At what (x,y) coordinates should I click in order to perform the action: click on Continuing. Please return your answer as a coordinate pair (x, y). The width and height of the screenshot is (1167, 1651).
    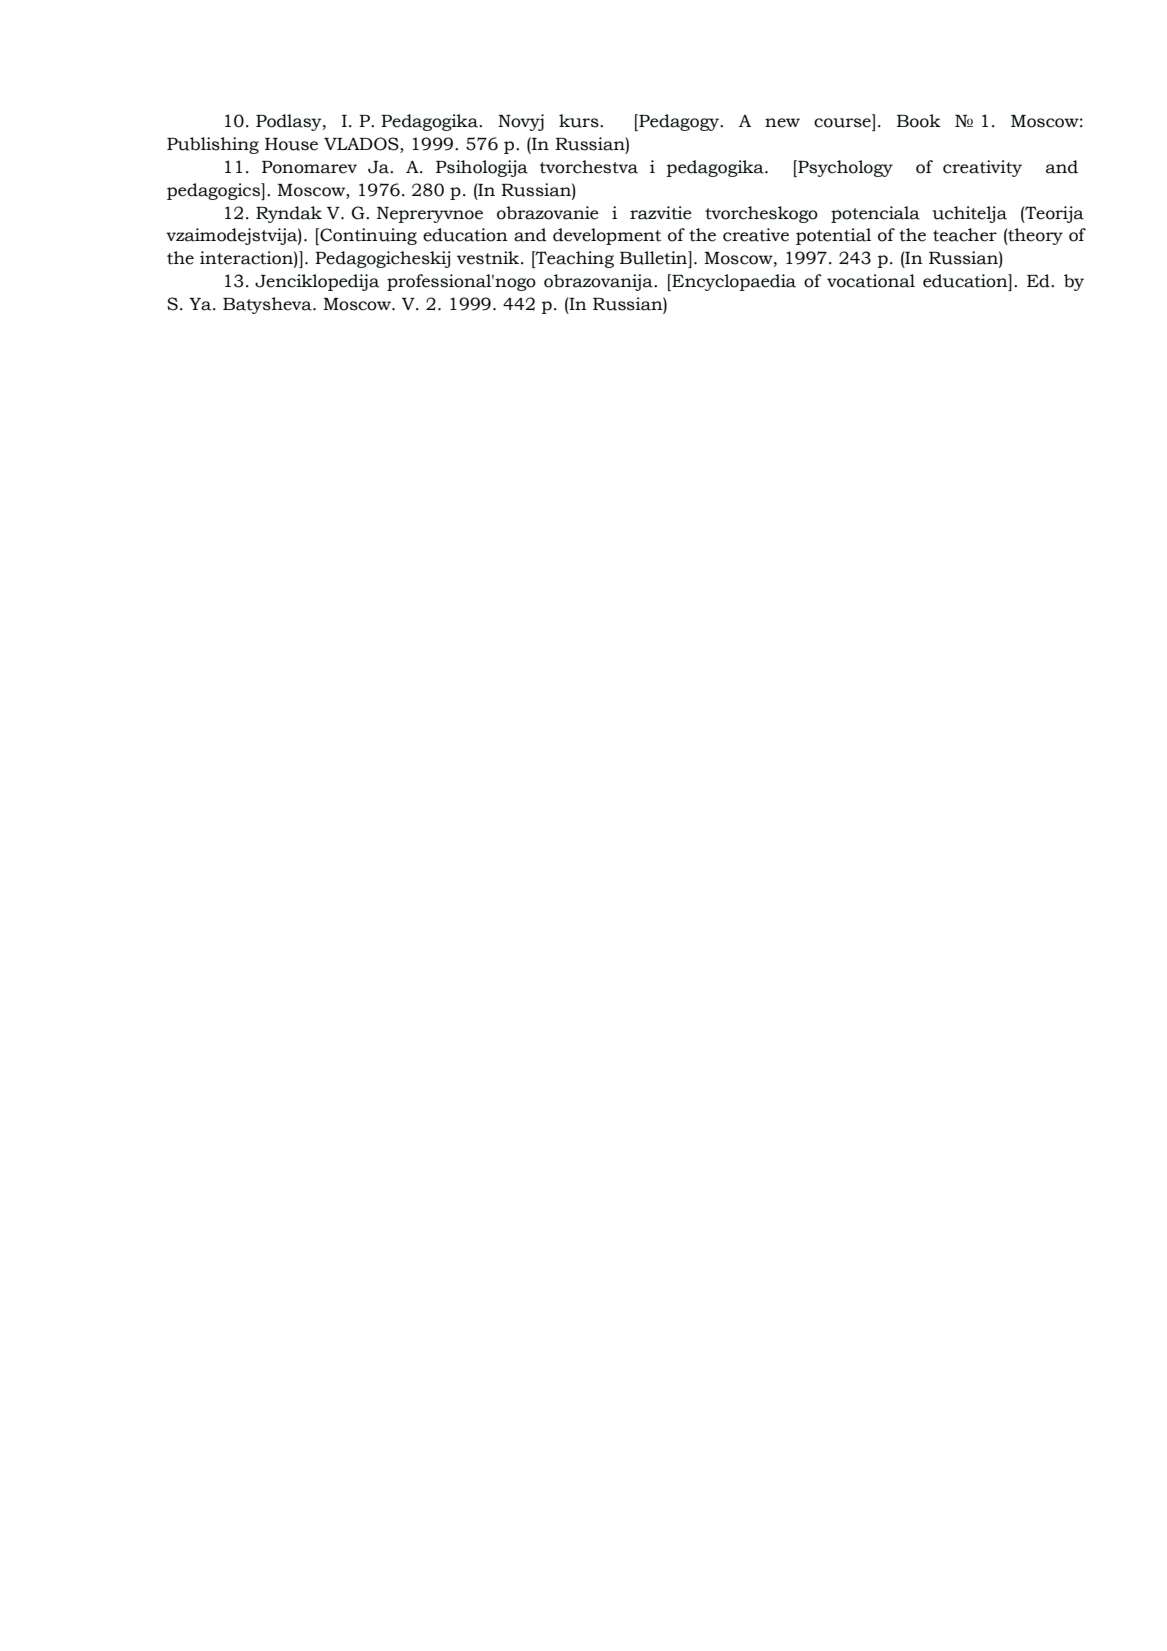
    Looking at the image, I should click on (367, 236).
